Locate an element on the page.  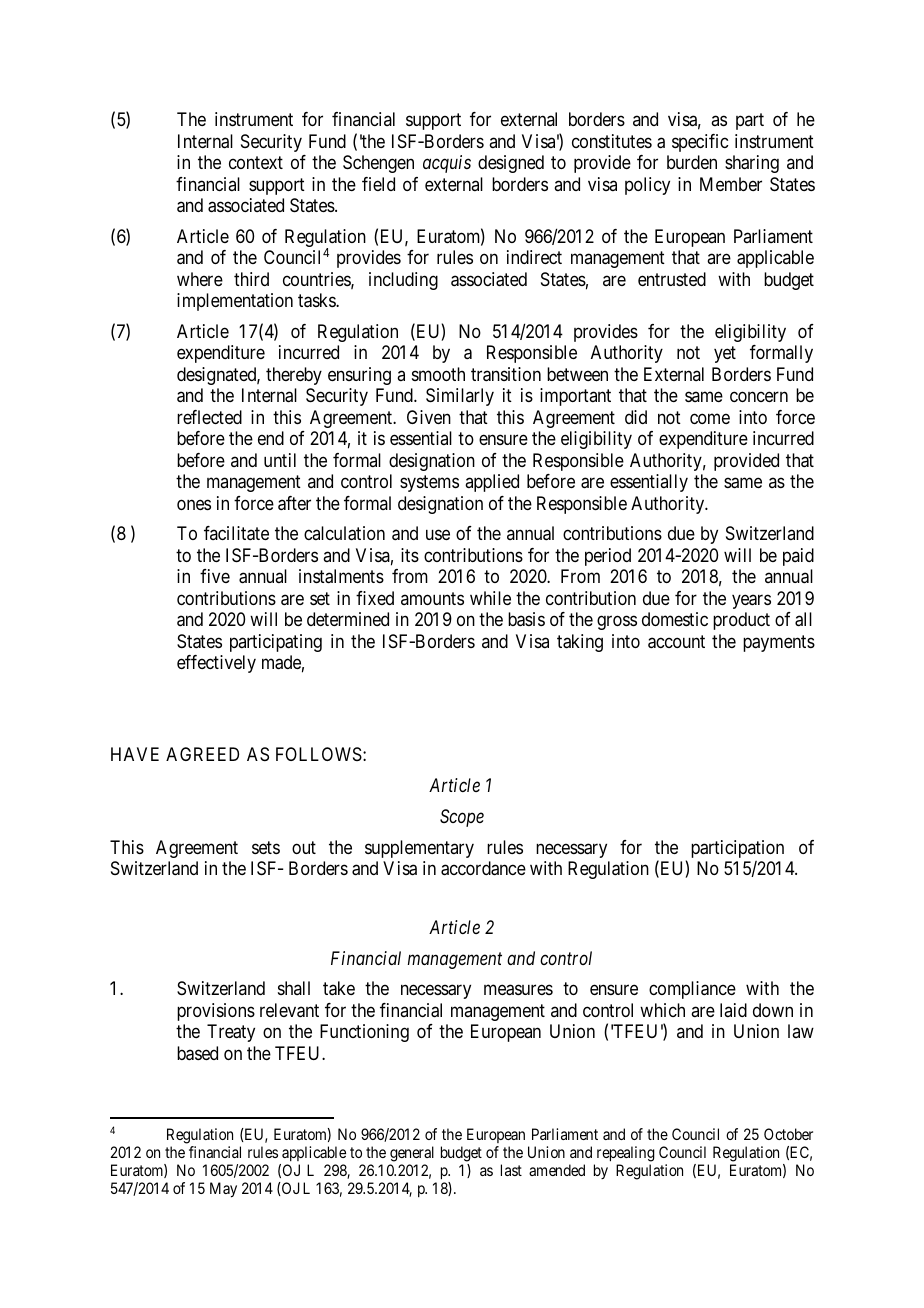
May is located at coordinates (223, 1190).
